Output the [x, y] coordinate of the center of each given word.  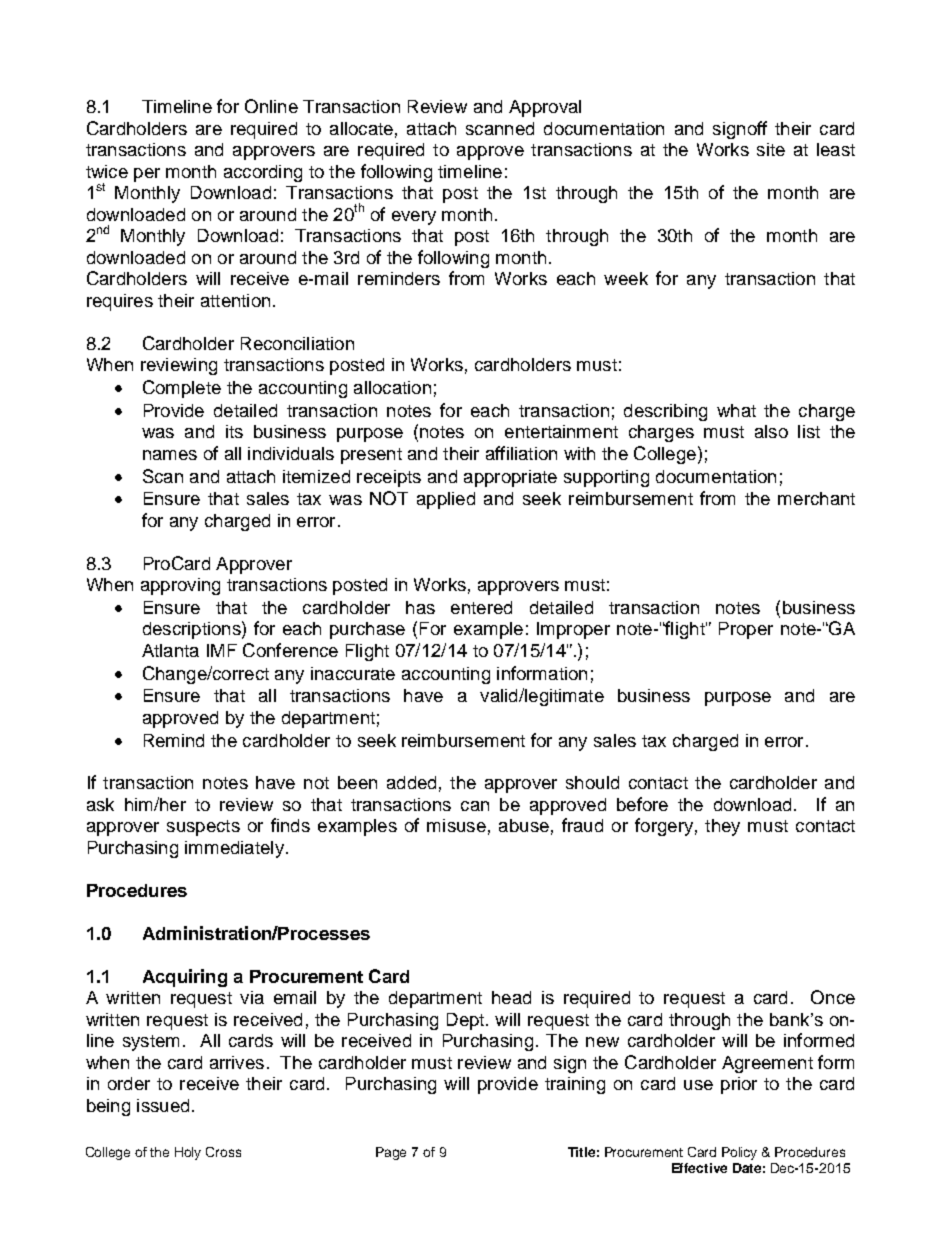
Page [391, 1153]
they [722, 827]
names [170, 455]
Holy [188, 1153]
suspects [203, 828]
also [771, 431]
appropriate [510, 478]
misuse [456, 825]
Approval [545, 108]
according [263, 173]
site [771, 149]
